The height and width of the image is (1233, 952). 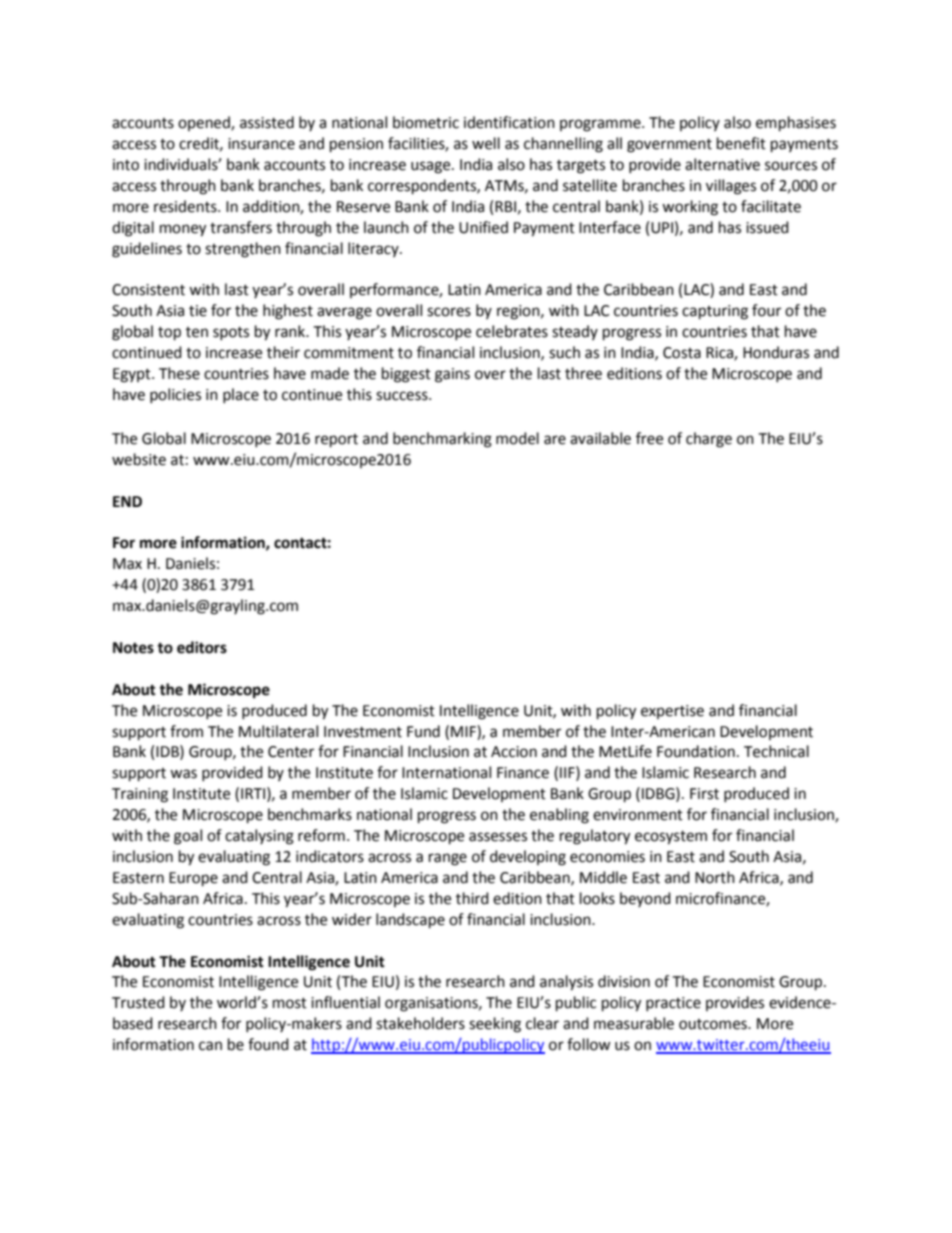 What do you see at coordinates (138, 1002) in the image?
I see `Trusted` at bounding box center [138, 1002].
